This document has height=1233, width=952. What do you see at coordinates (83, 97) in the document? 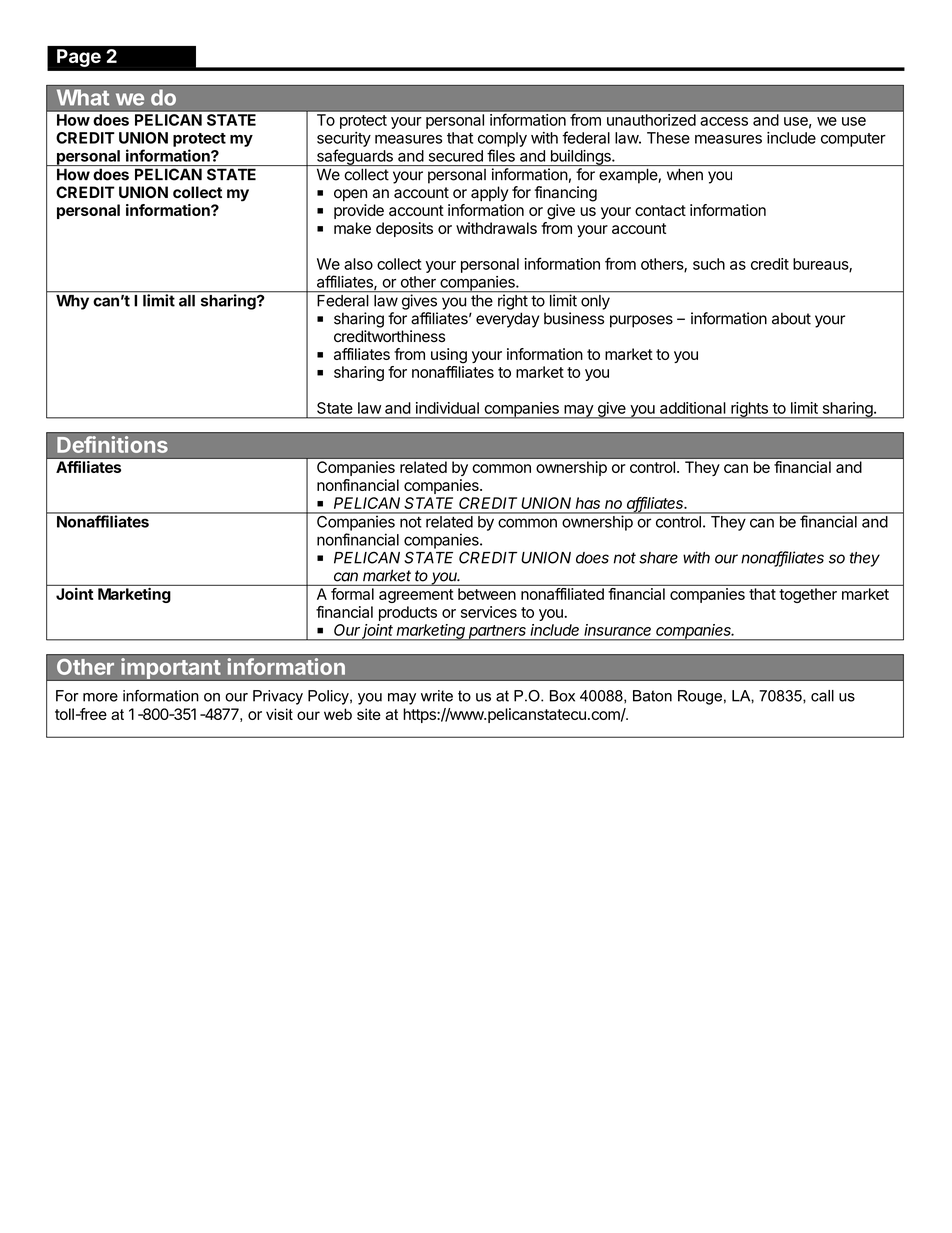
I see `What` at bounding box center [83, 97].
